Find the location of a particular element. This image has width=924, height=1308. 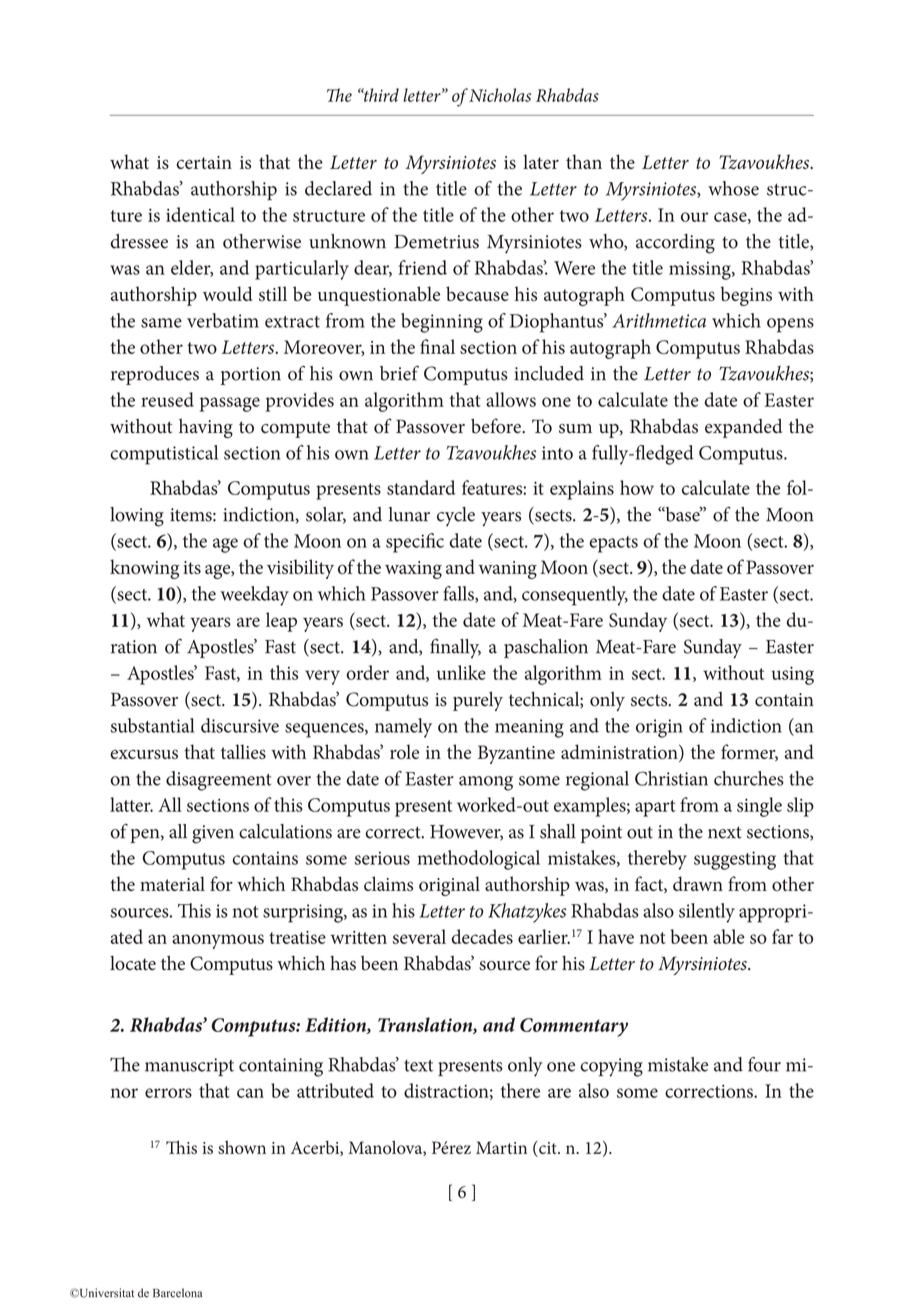

whose is located at coordinates (733, 188).
